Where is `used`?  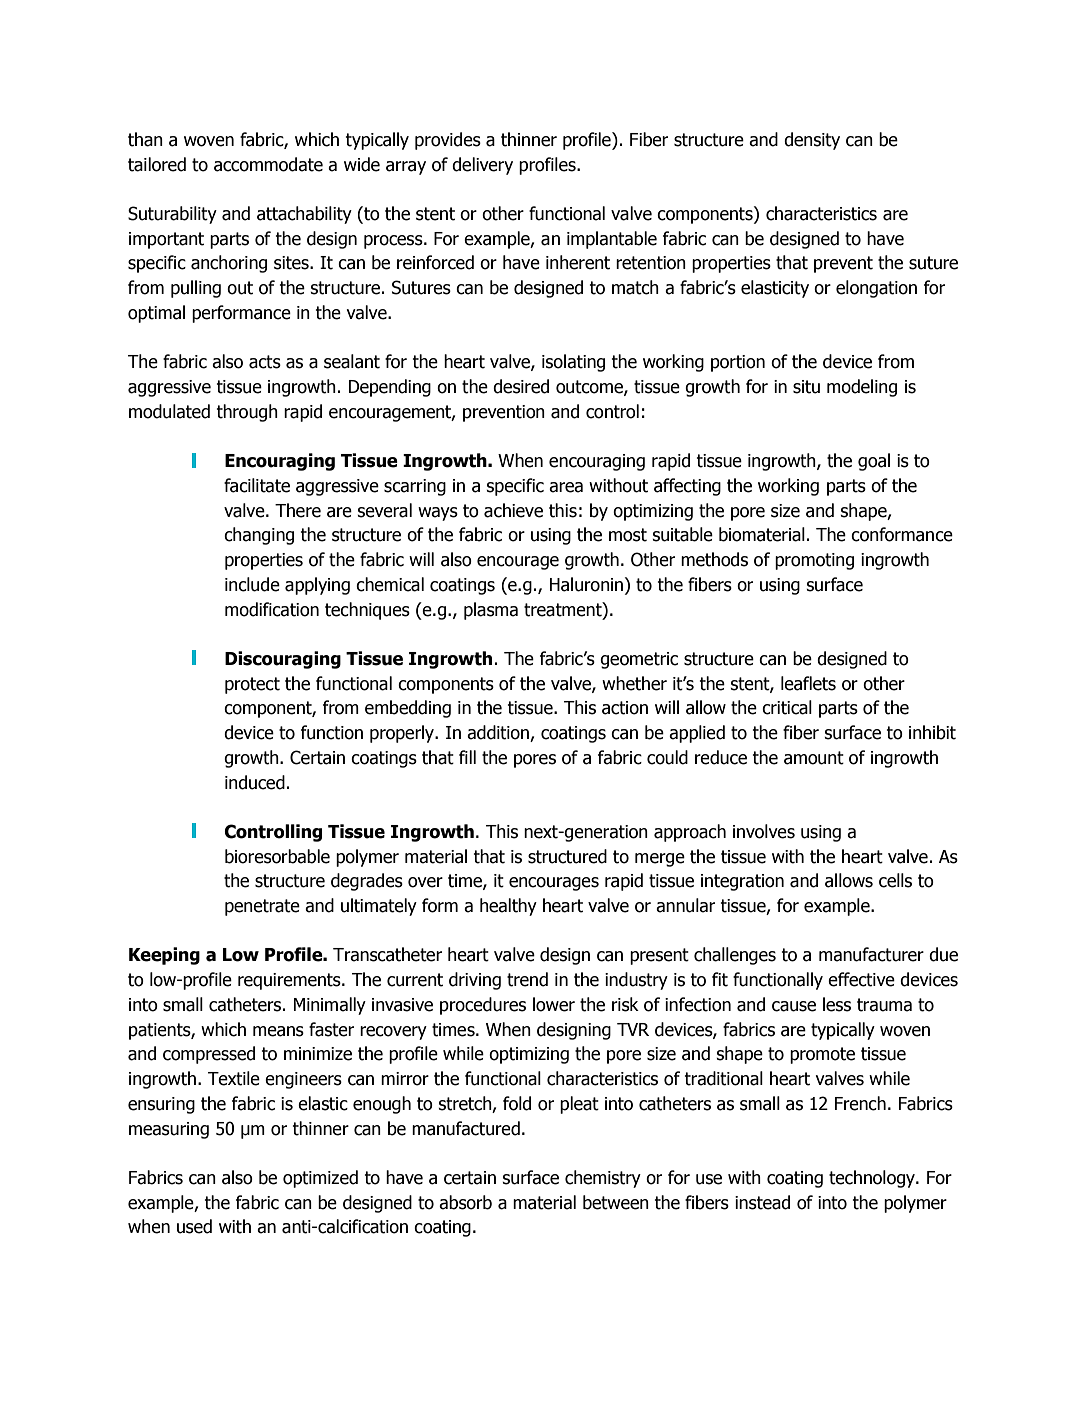
used is located at coordinates (194, 1226).
